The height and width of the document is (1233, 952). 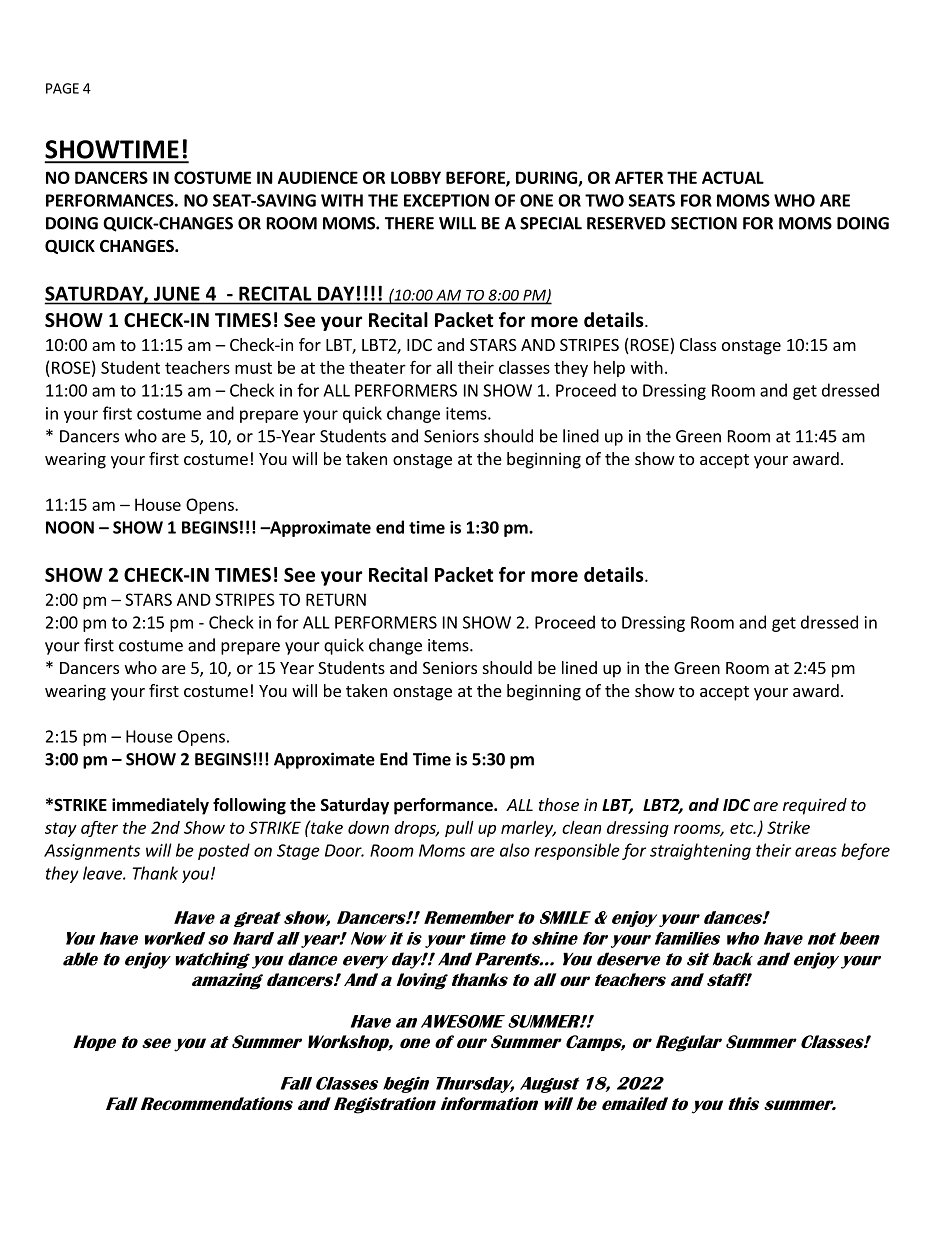 I want to click on JUNE, so click(x=177, y=294).
